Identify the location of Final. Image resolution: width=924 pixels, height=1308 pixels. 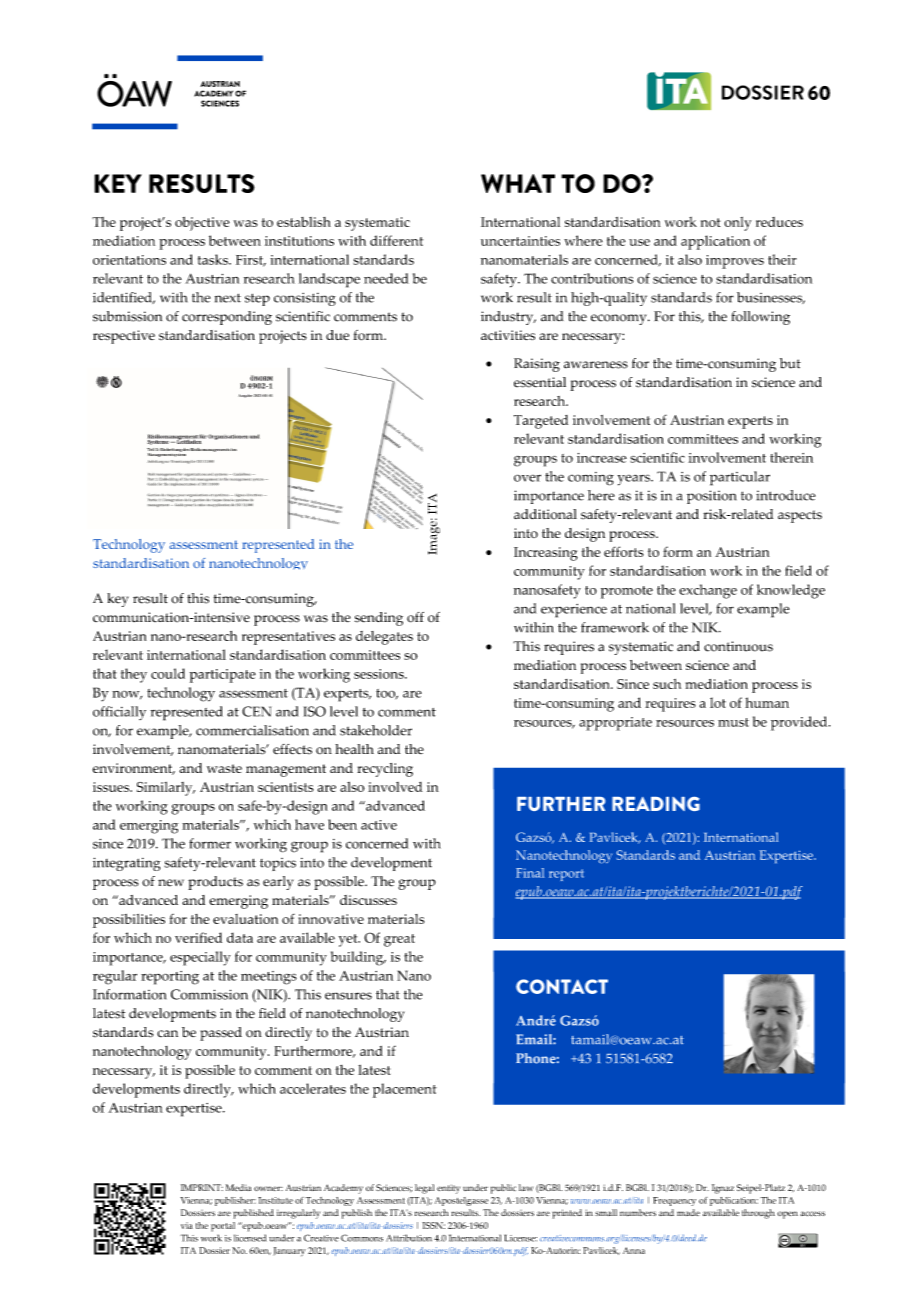
(530, 873).
